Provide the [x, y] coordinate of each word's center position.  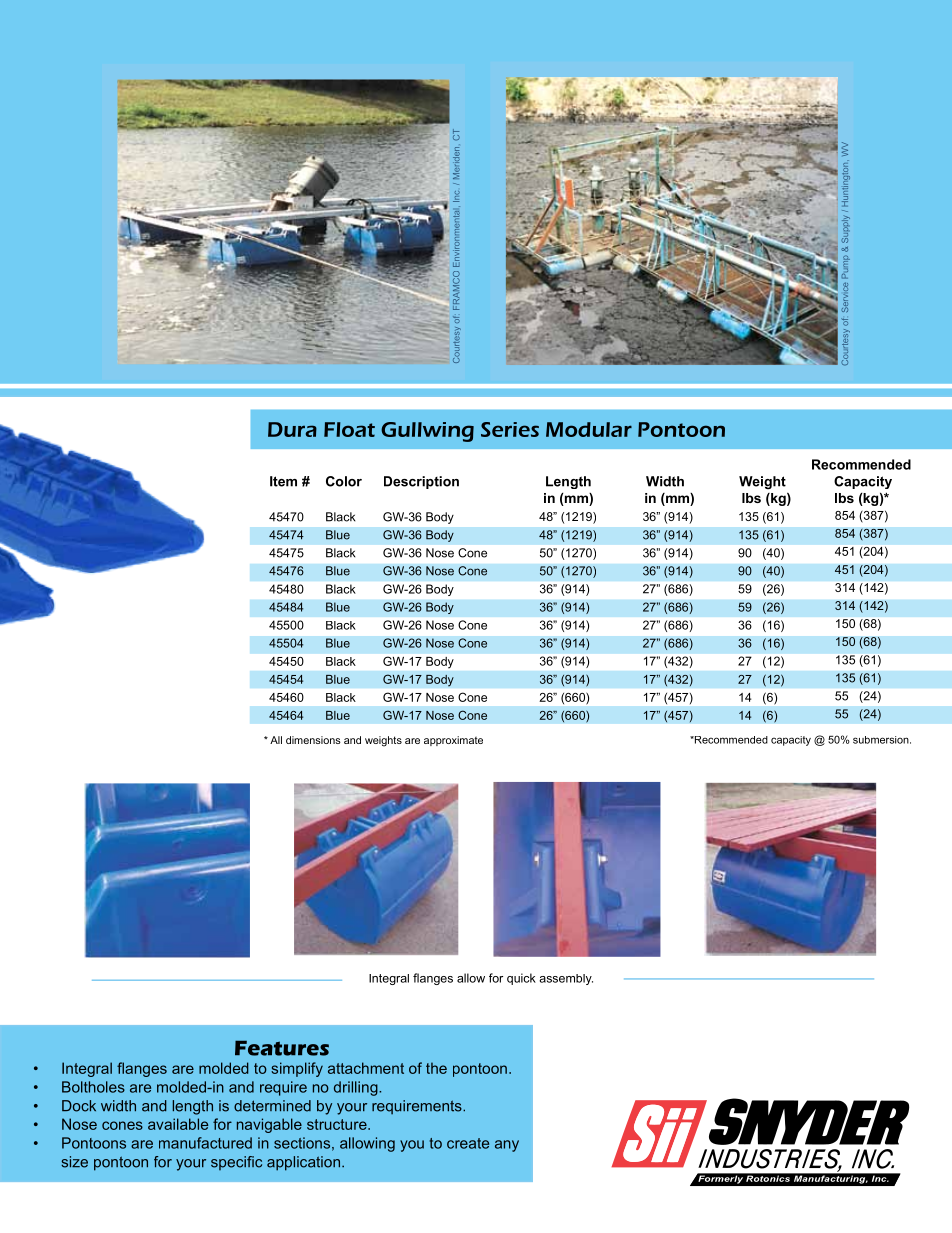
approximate [453, 741]
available [178, 1124]
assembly [566, 979]
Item [283, 481]
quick [521, 979]
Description [421, 482]
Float [349, 429]
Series [510, 429]
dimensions [313, 740]
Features [282, 1048]
